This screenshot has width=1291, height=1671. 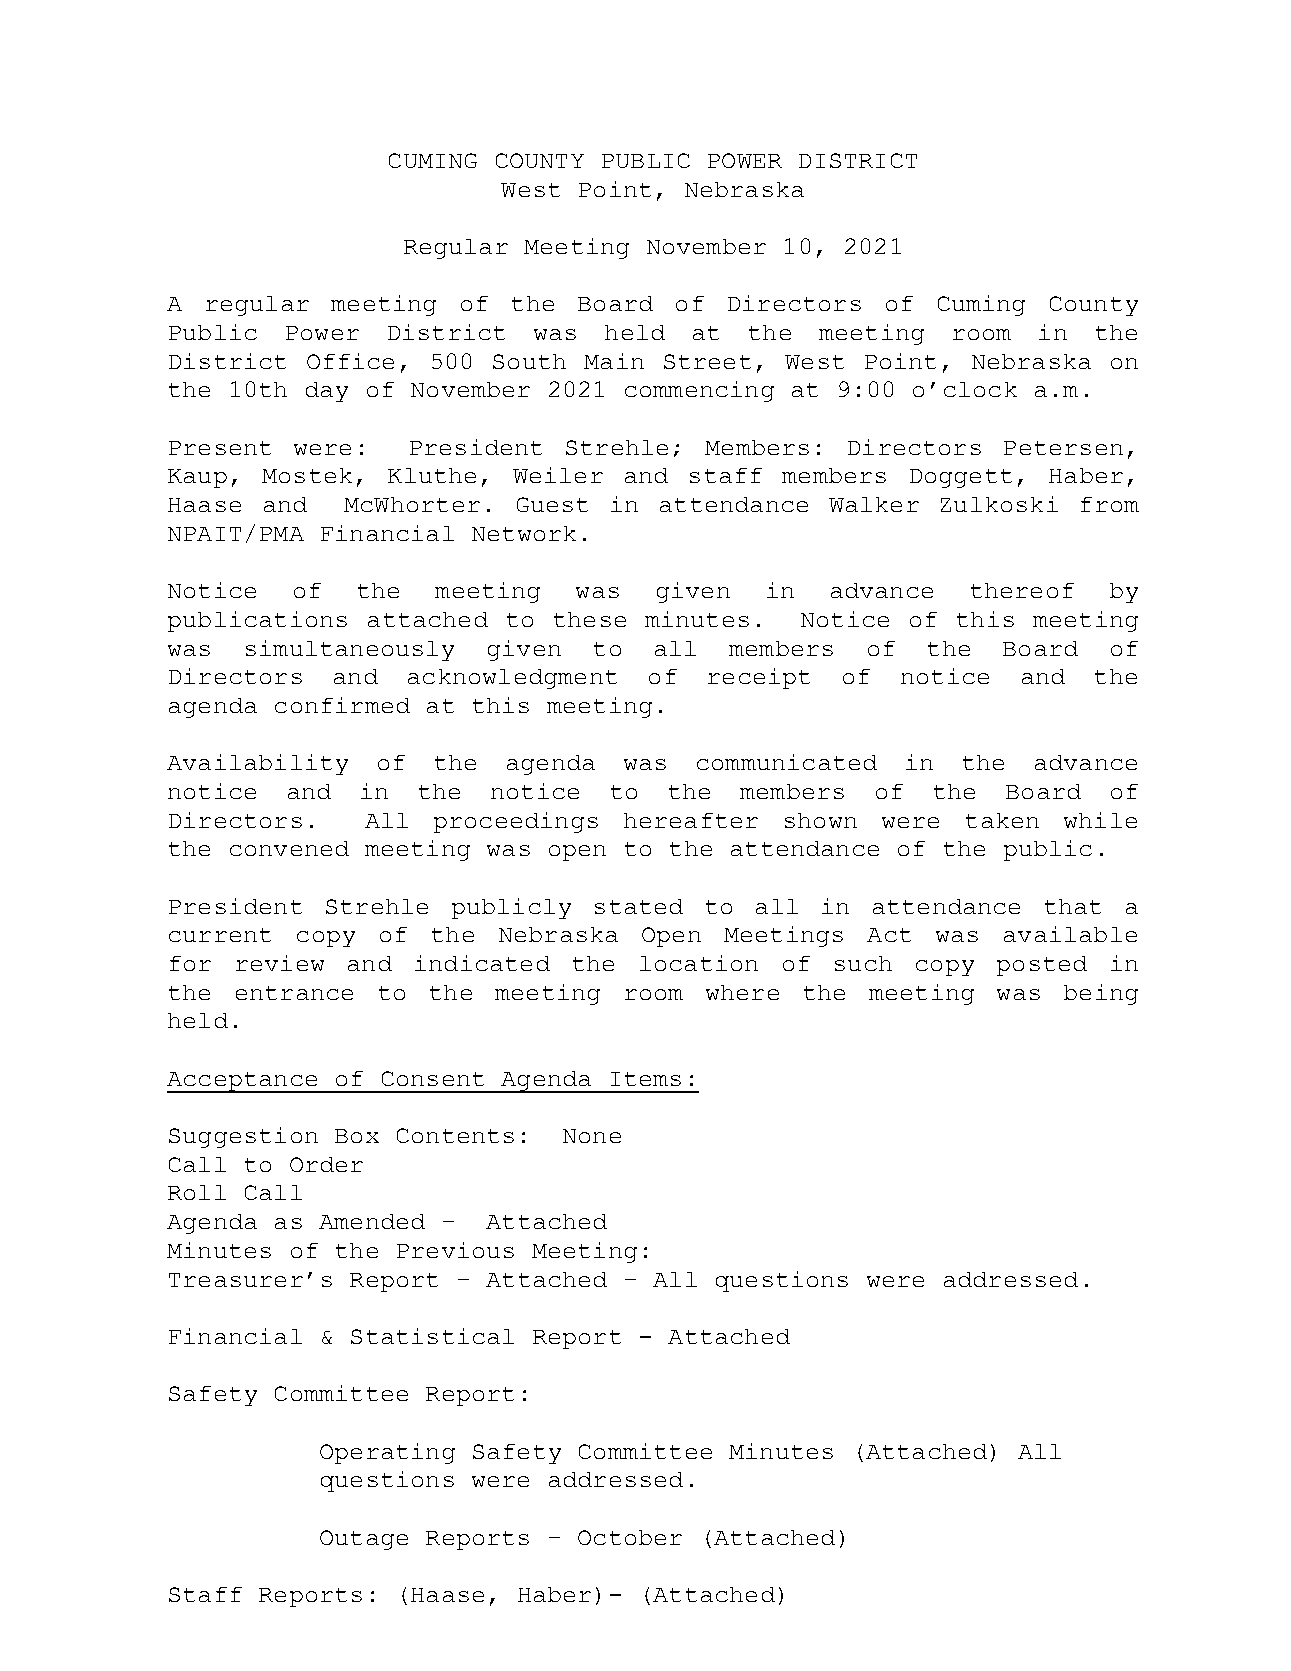 I want to click on thereof, so click(x=1022, y=590).
